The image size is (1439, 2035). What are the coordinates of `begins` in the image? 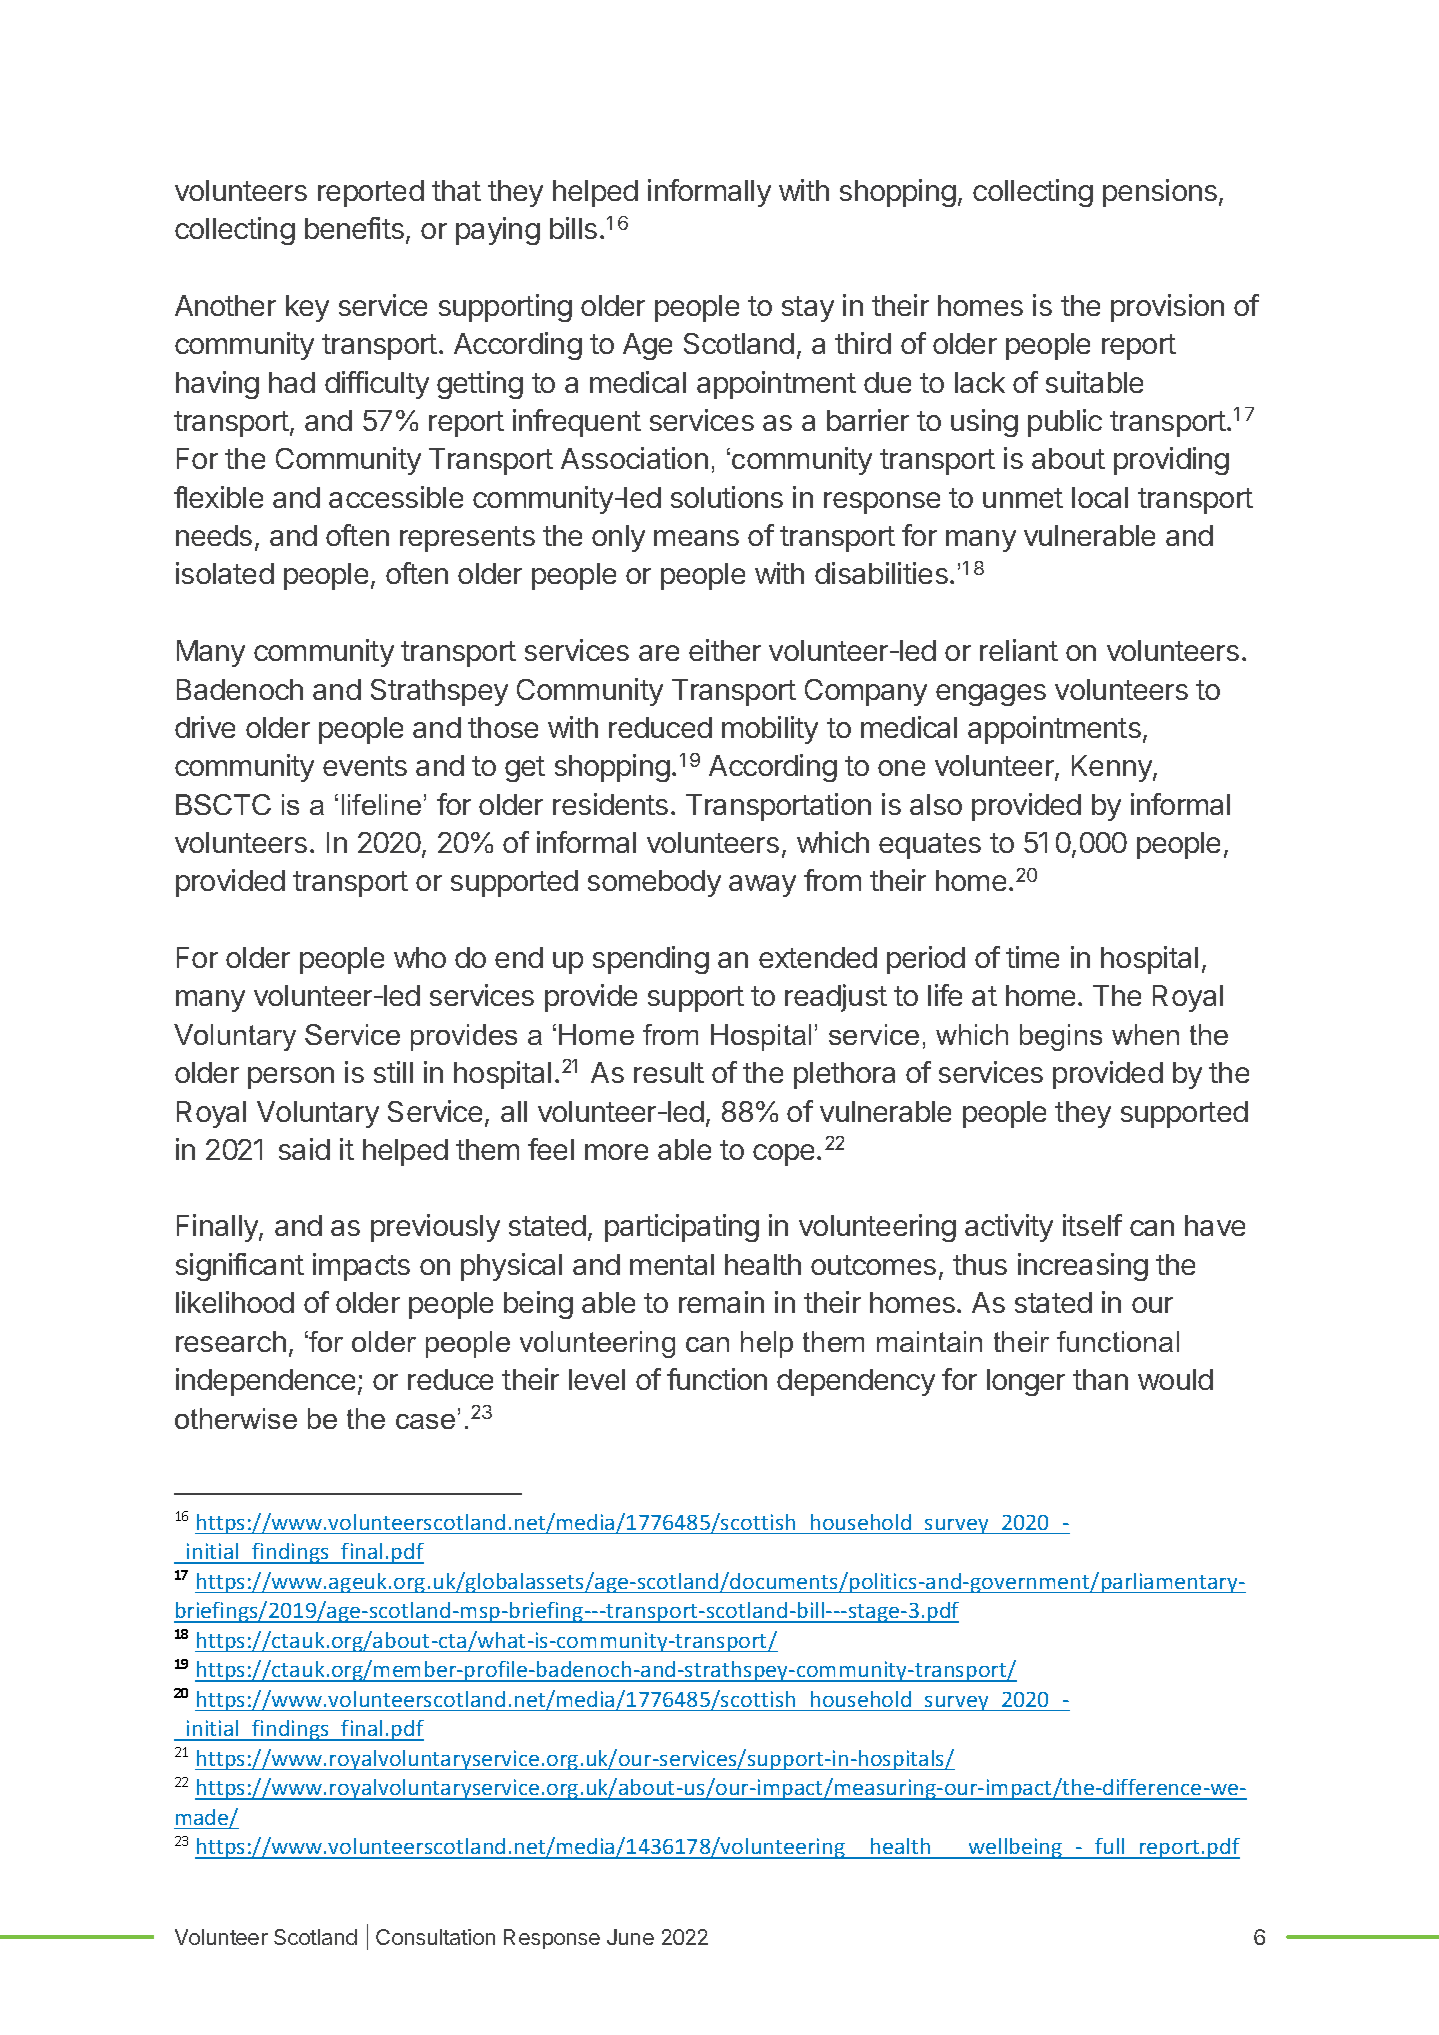 It's located at (1061, 1037).
